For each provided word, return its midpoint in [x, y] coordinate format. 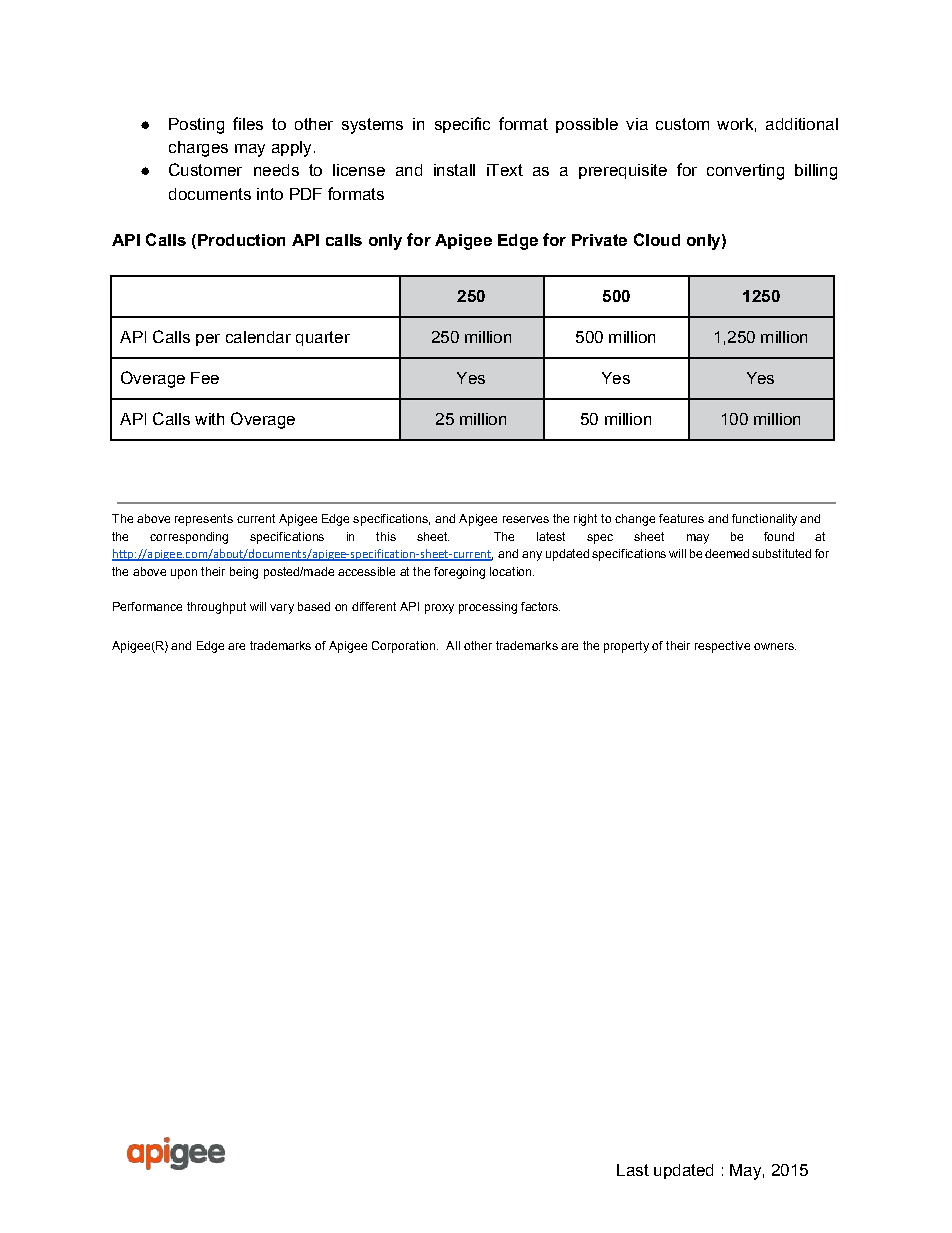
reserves [526, 519]
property [626, 647]
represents [204, 520]
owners [775, 646]
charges [198, 149]
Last [633, 1170]
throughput [216, 608]
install [454, 170]
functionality [764, 520]
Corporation [405, 647]
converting [745, 172]
